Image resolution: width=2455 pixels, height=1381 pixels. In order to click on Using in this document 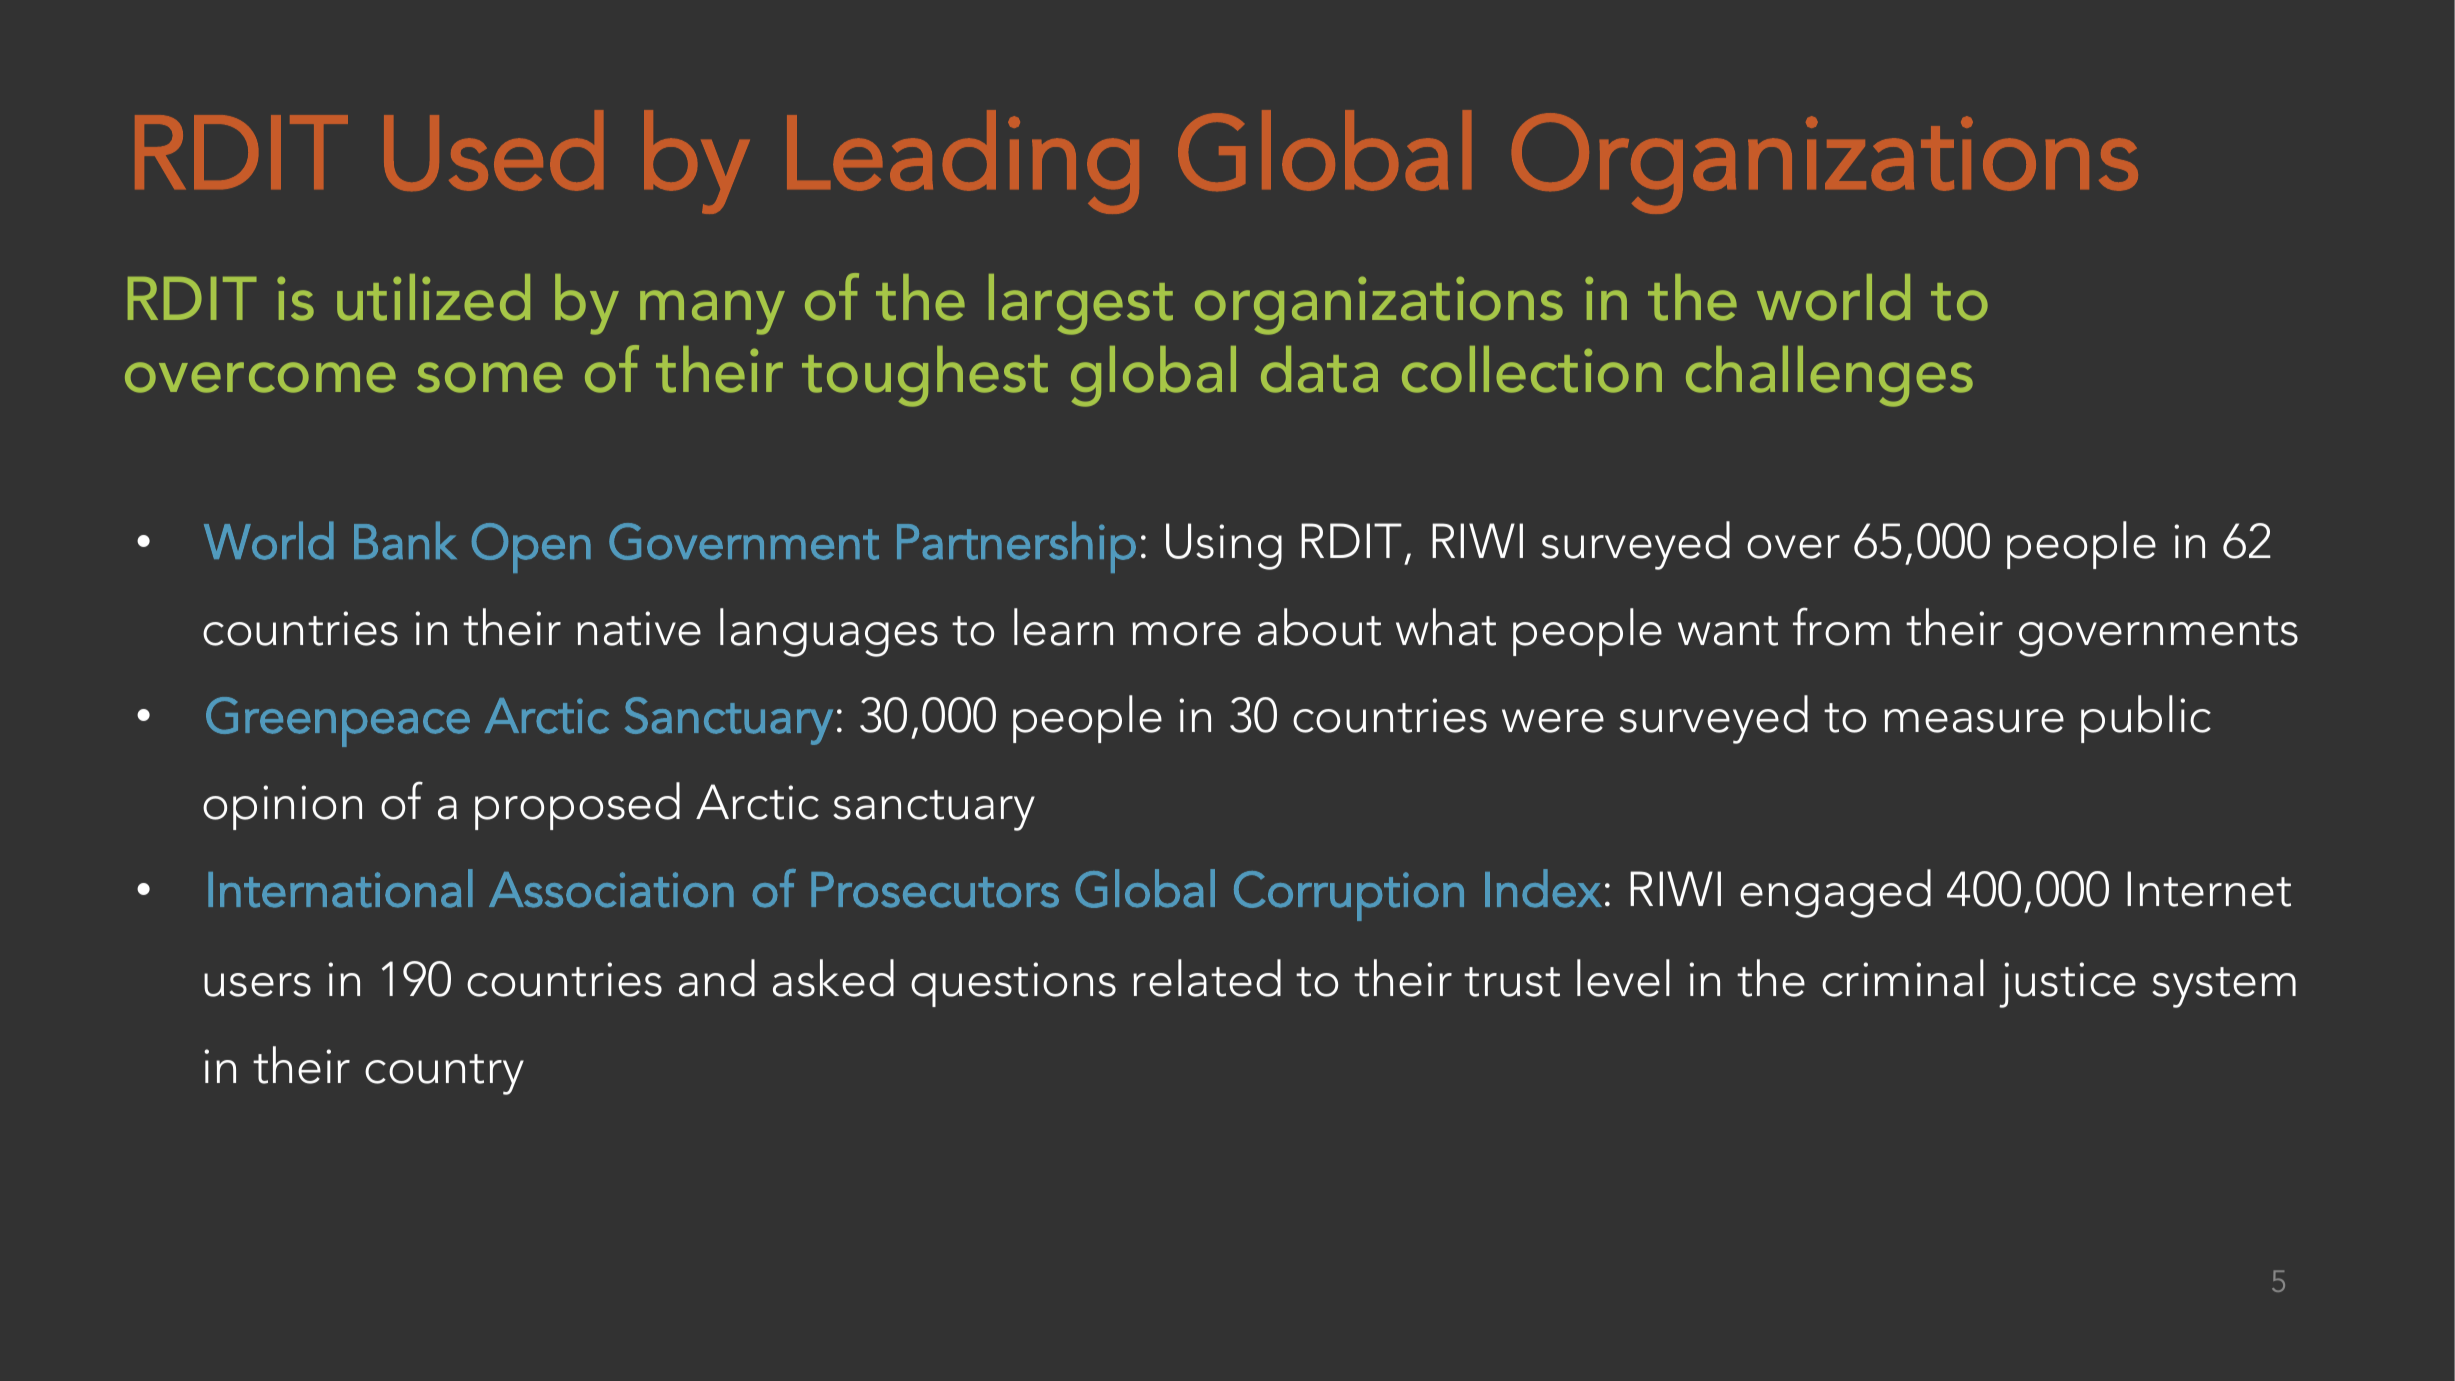, I will do `click(1224, 546)`.
